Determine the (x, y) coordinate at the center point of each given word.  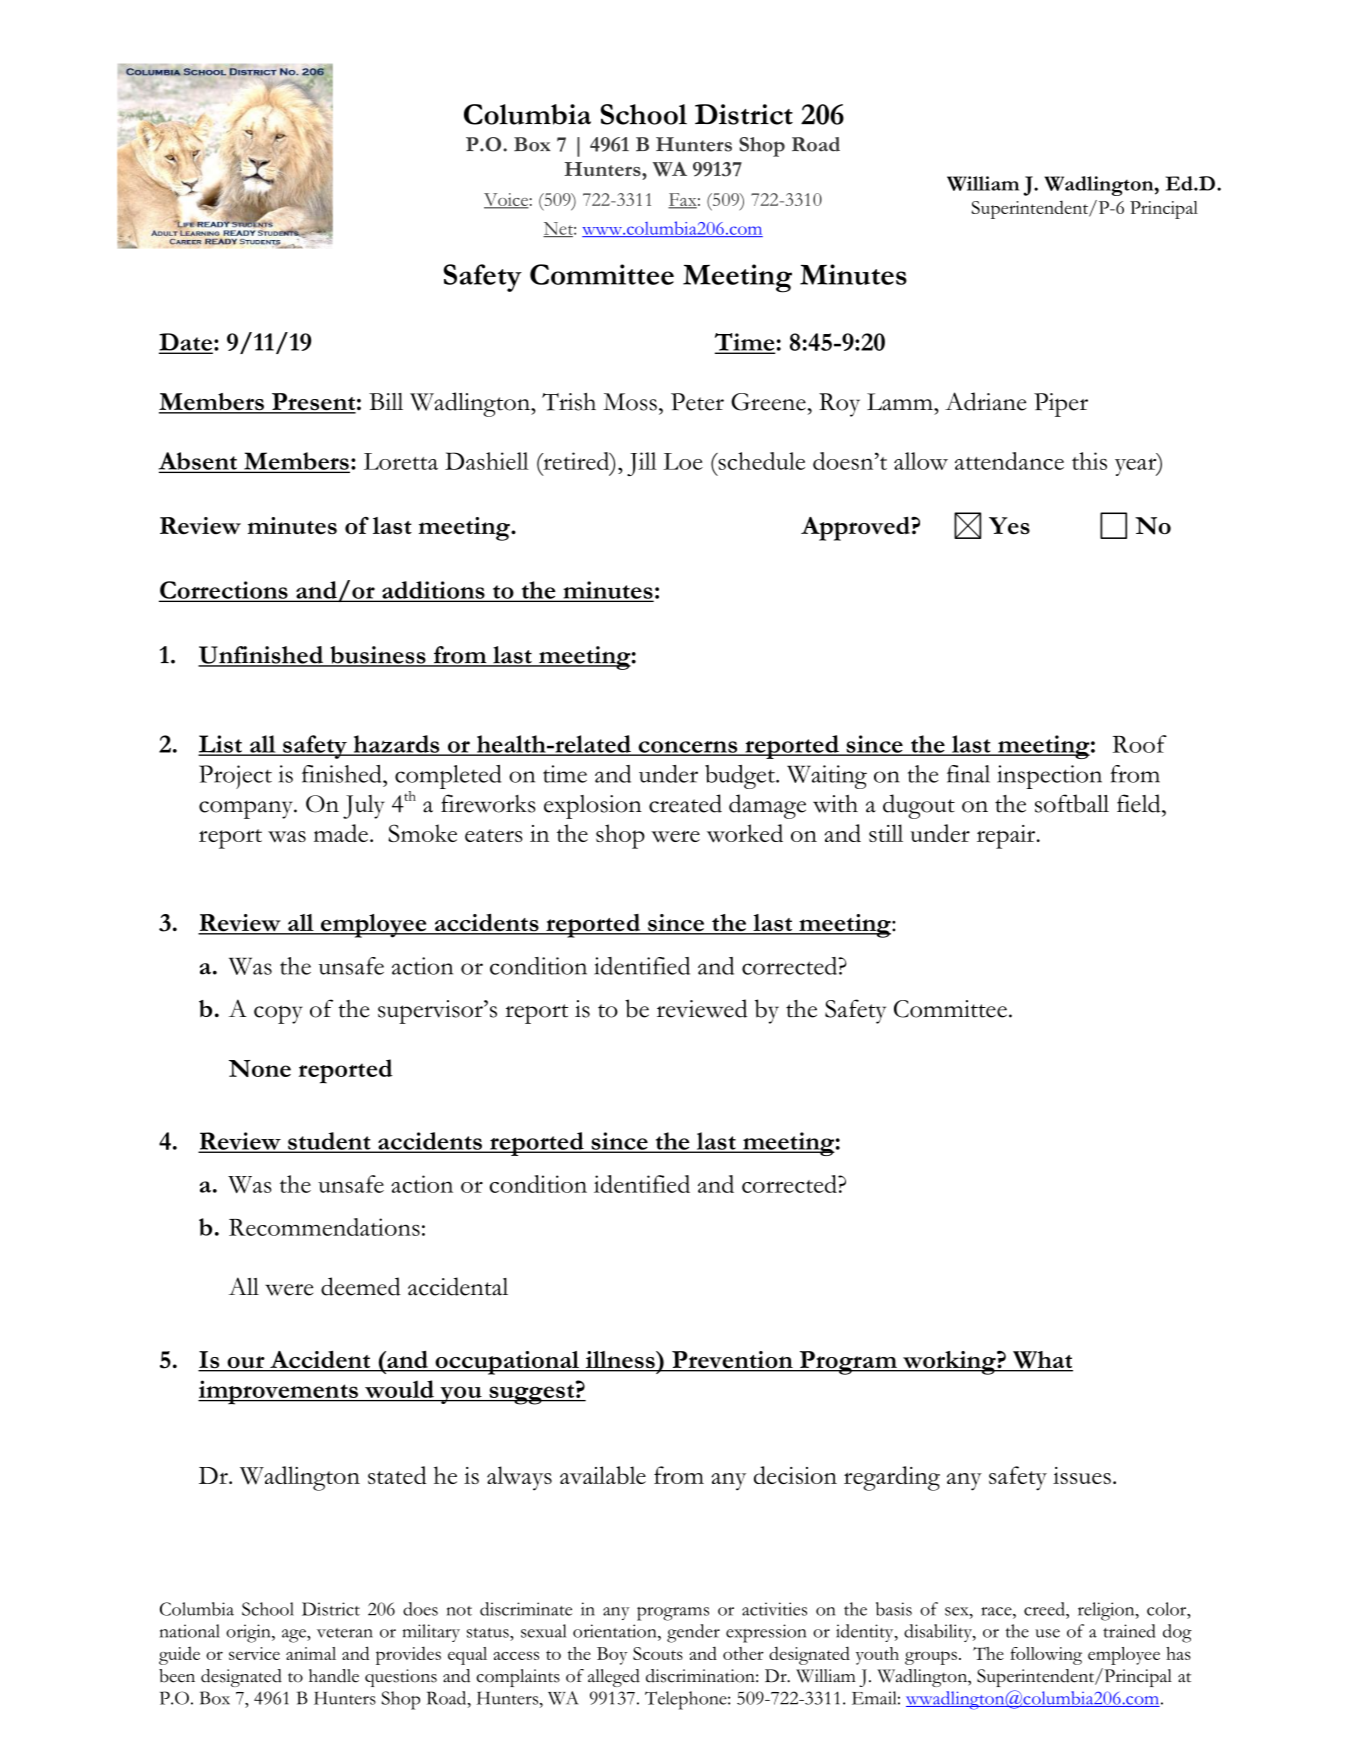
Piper (1061, 405)
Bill (386, 401)
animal (311, 1653)
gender (693, 1633)
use (1047, 1633)
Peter (697, 402)
